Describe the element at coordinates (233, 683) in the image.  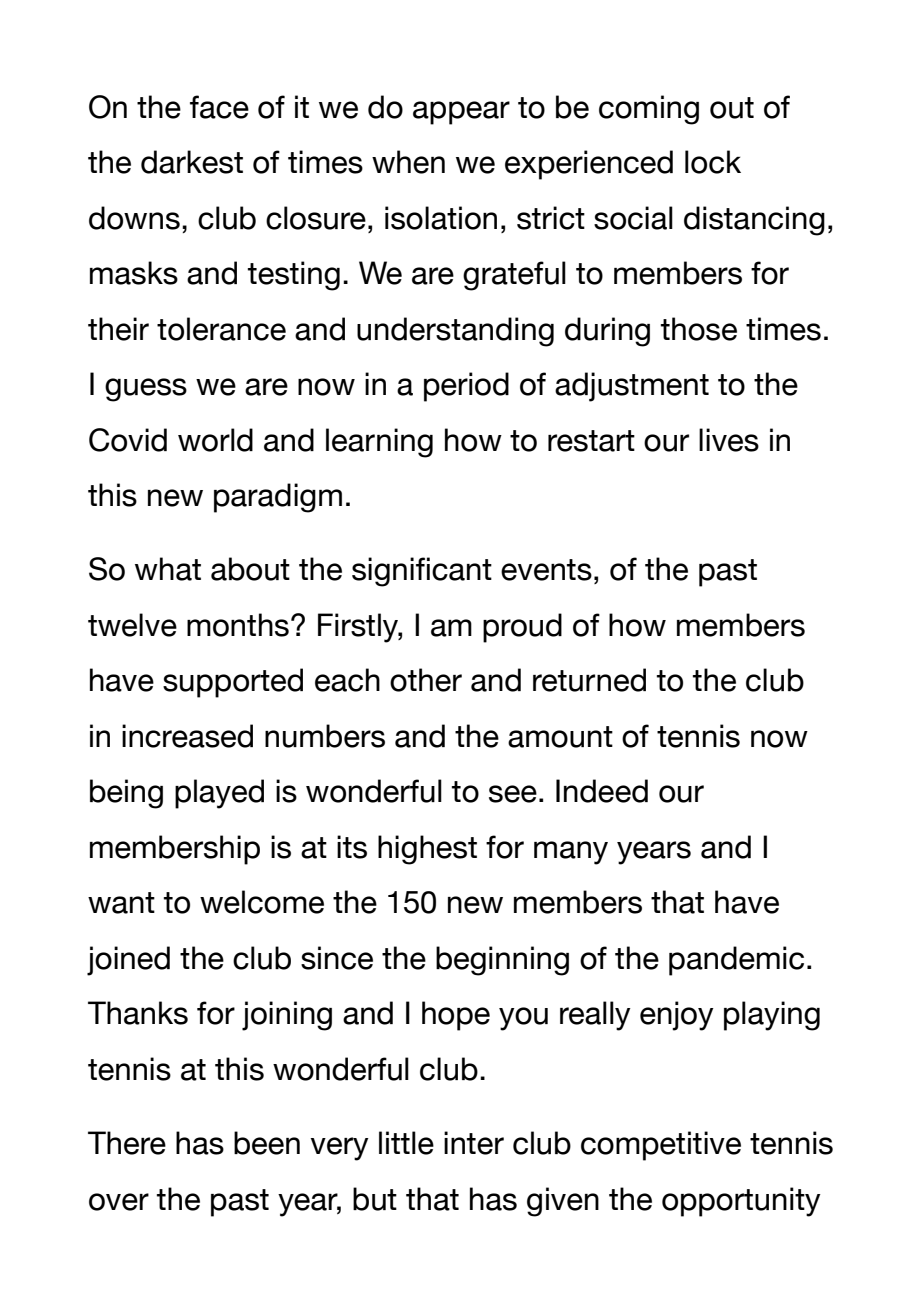
I see `supported` at that location.
